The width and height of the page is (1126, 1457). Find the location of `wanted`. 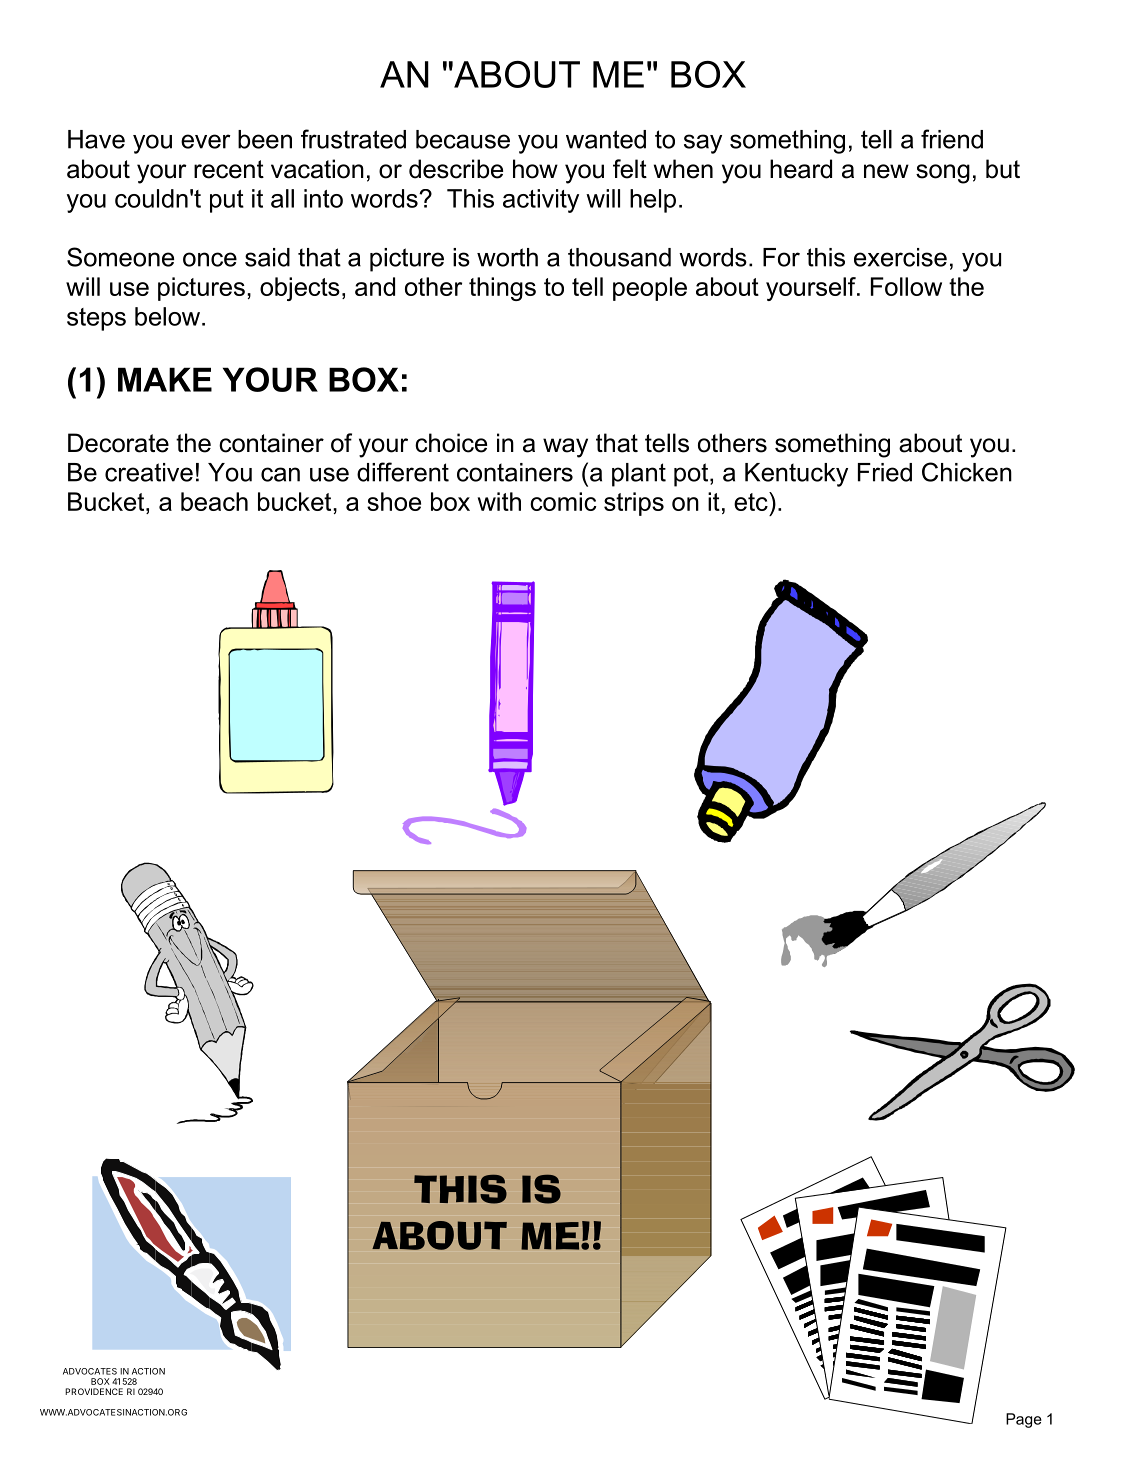

wanted is located at coordinates (606, 139).
